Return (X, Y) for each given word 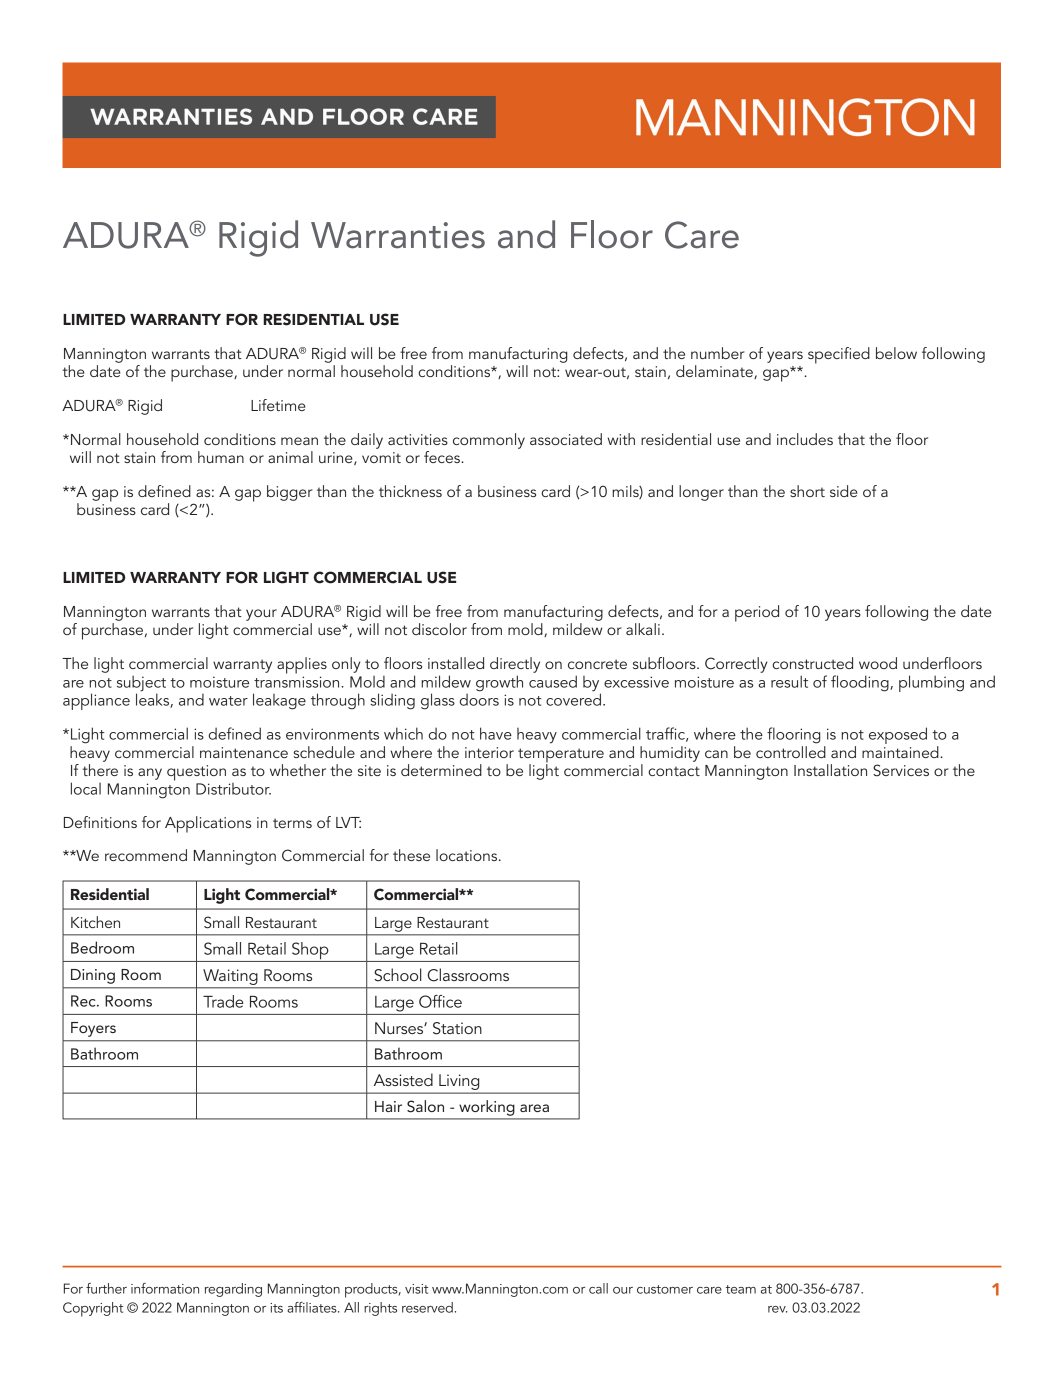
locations (468, 855)
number (718, 353)
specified (839, 355)
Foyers (93, 1029)
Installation (830, 770)
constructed (812, 663)
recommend (146, 855)
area (534, 1108)
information (165, 1288)
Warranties (398, 235)
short (807, 491)
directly (515, 665)
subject (141, 684)
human (221, 457)
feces (443, 457)
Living (459, 1083)
